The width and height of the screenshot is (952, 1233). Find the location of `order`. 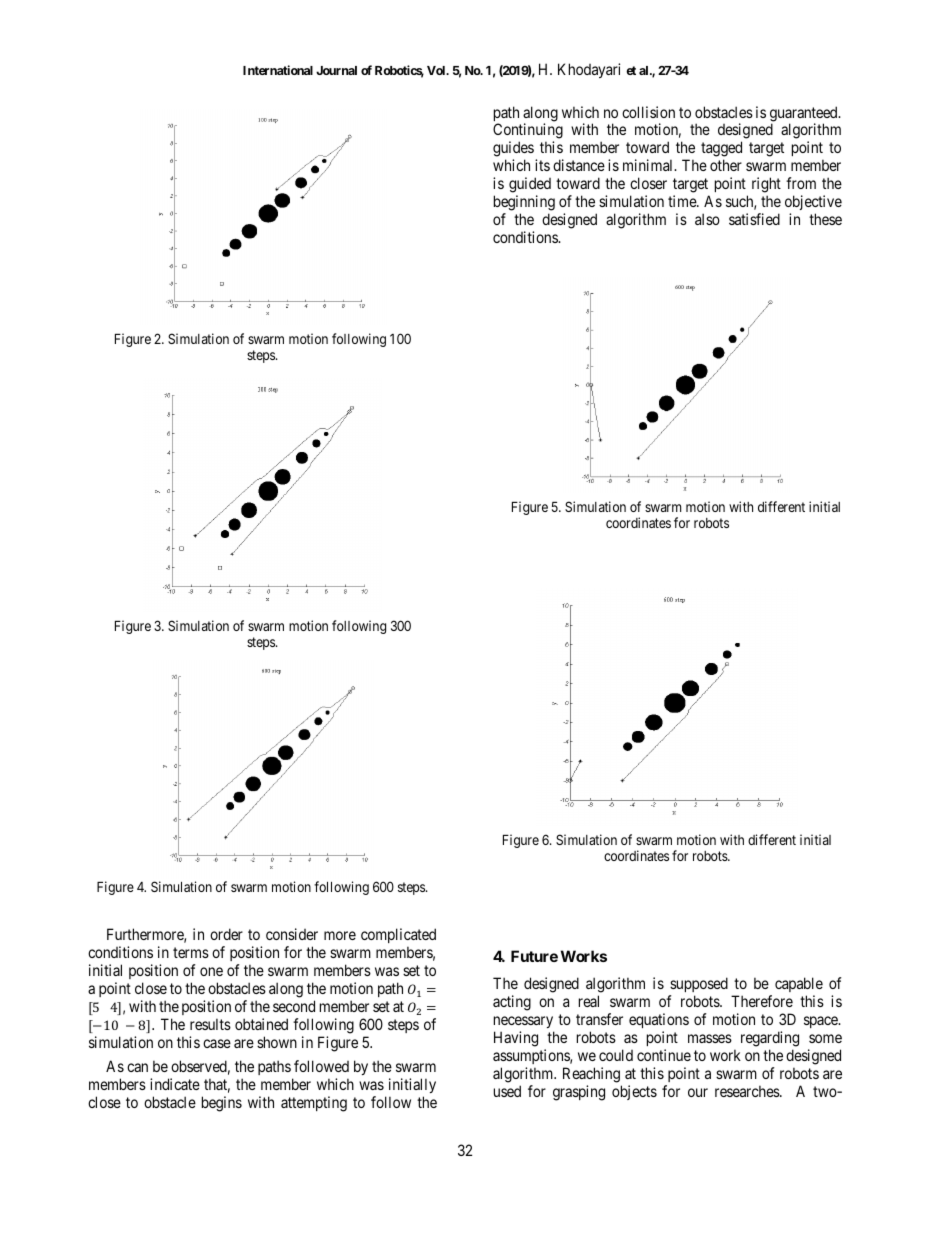

order is located at coordinates (226, 934).
